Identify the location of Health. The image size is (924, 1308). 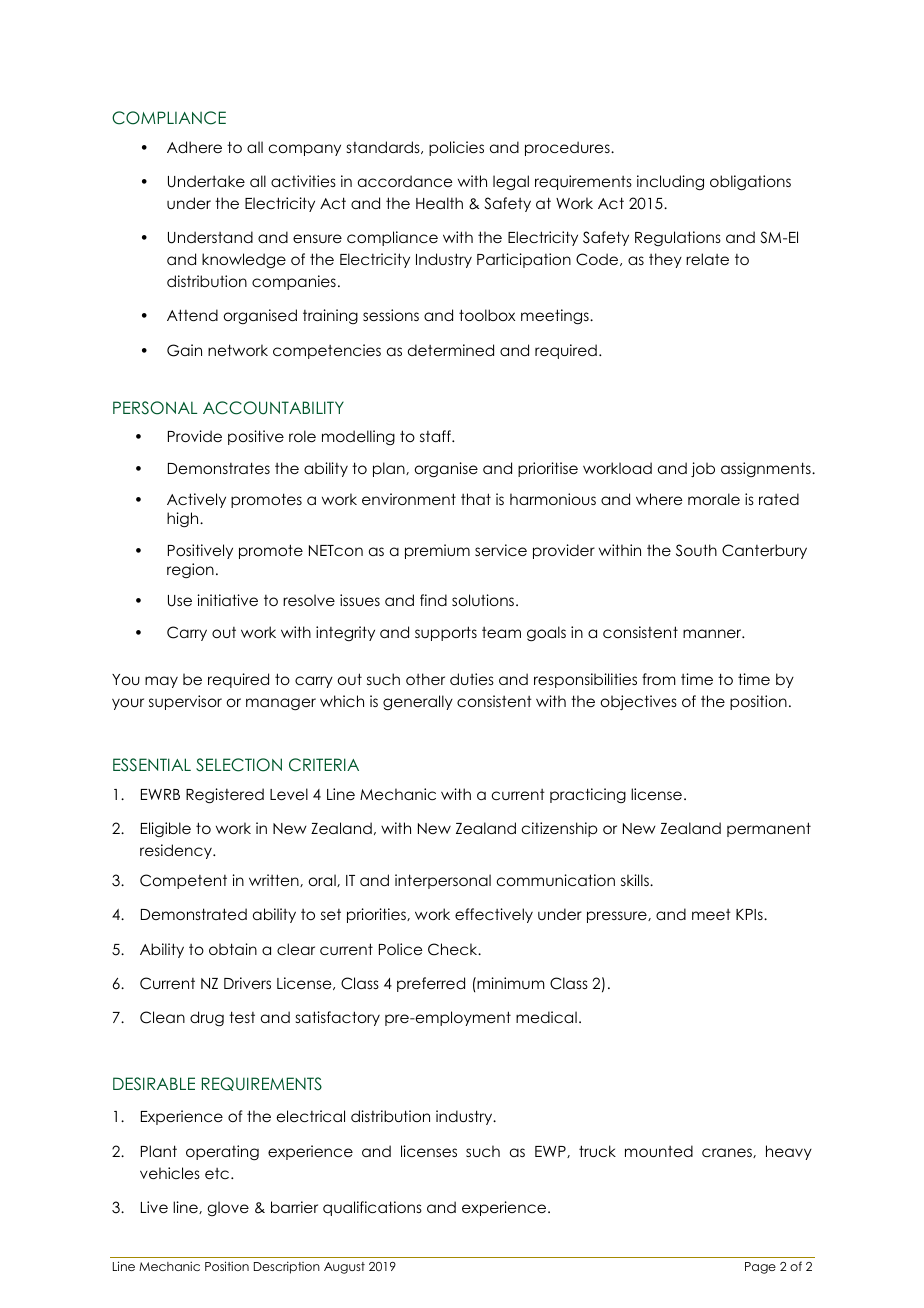
(439, 203).
